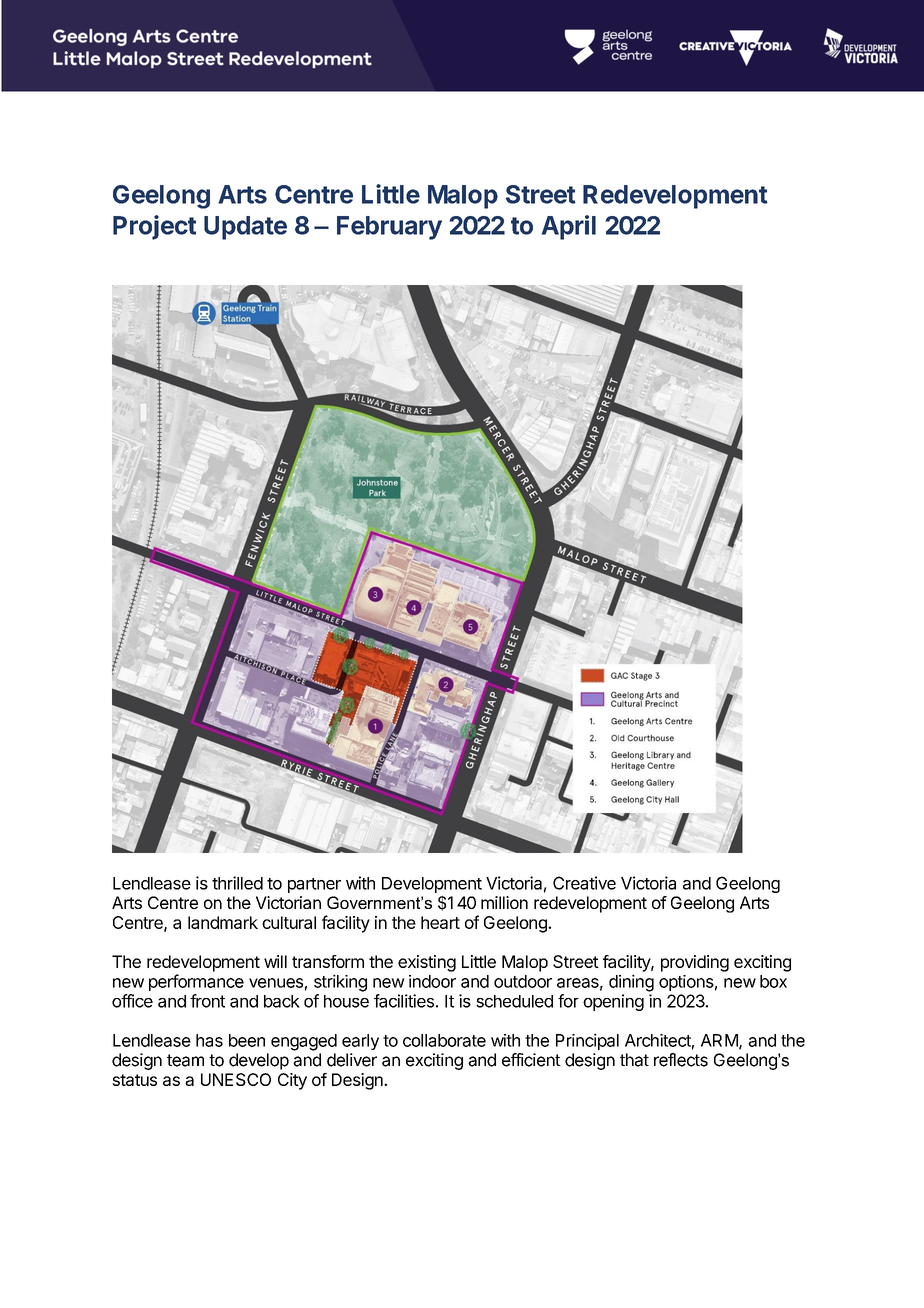 The width and height of the screenshot is (924, 1308). What do you see at coordinates (154, 227) in the screenshot?
I see `Project` at bounding box center [154, 227].
